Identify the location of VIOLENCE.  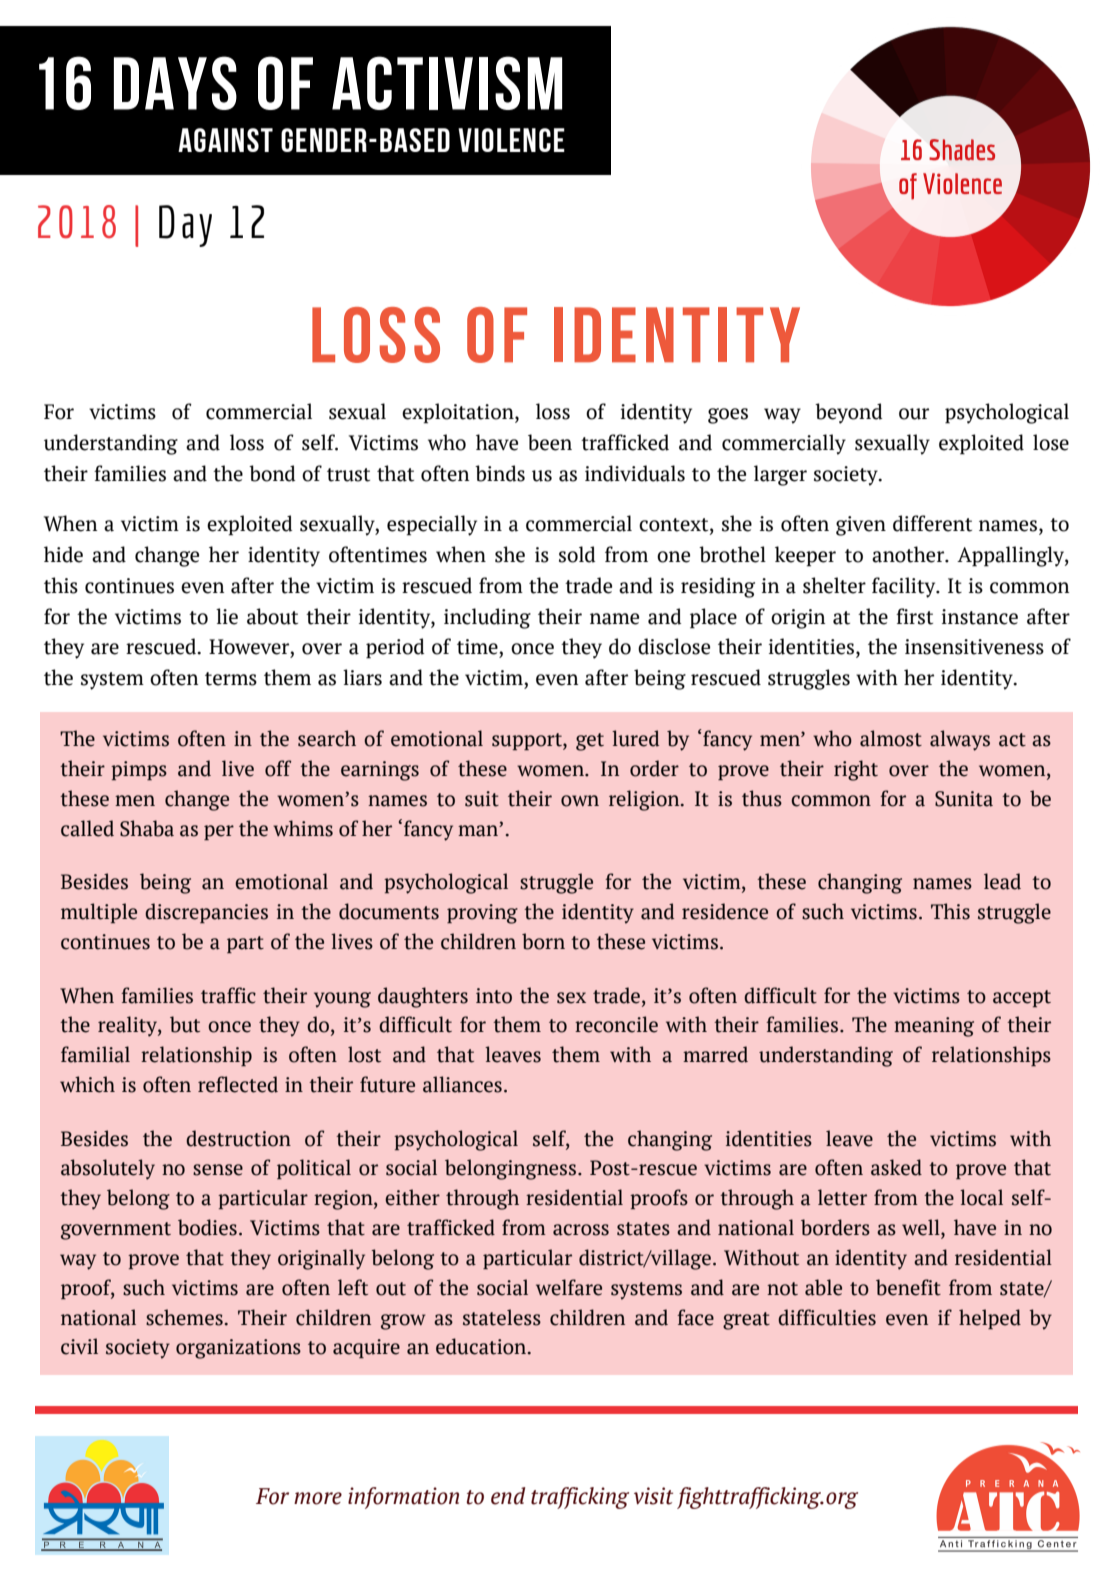
(511, 140).
